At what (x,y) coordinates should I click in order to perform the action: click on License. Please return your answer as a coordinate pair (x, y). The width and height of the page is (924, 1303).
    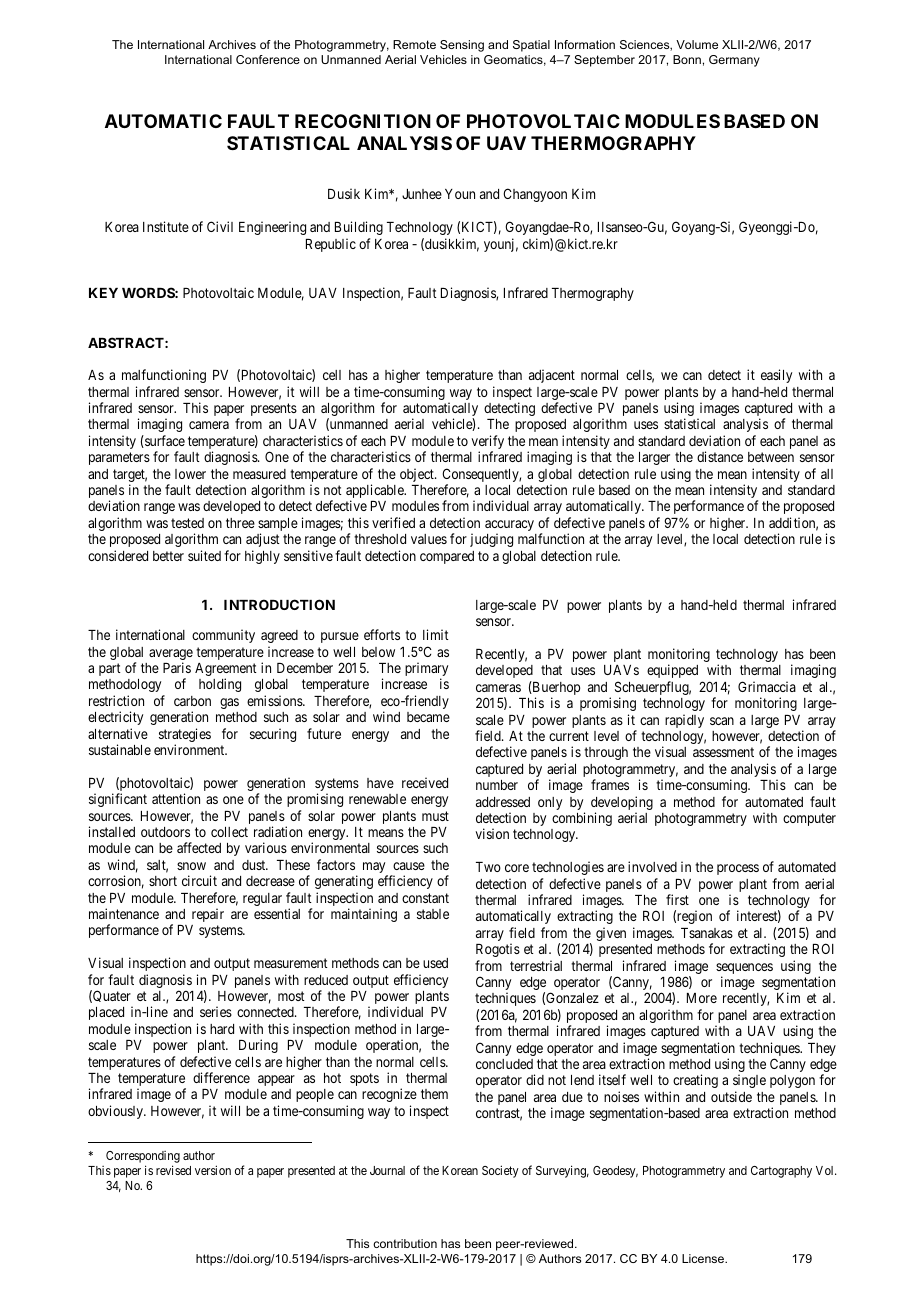
    Looking at the image, I should click on (704, 1258).
